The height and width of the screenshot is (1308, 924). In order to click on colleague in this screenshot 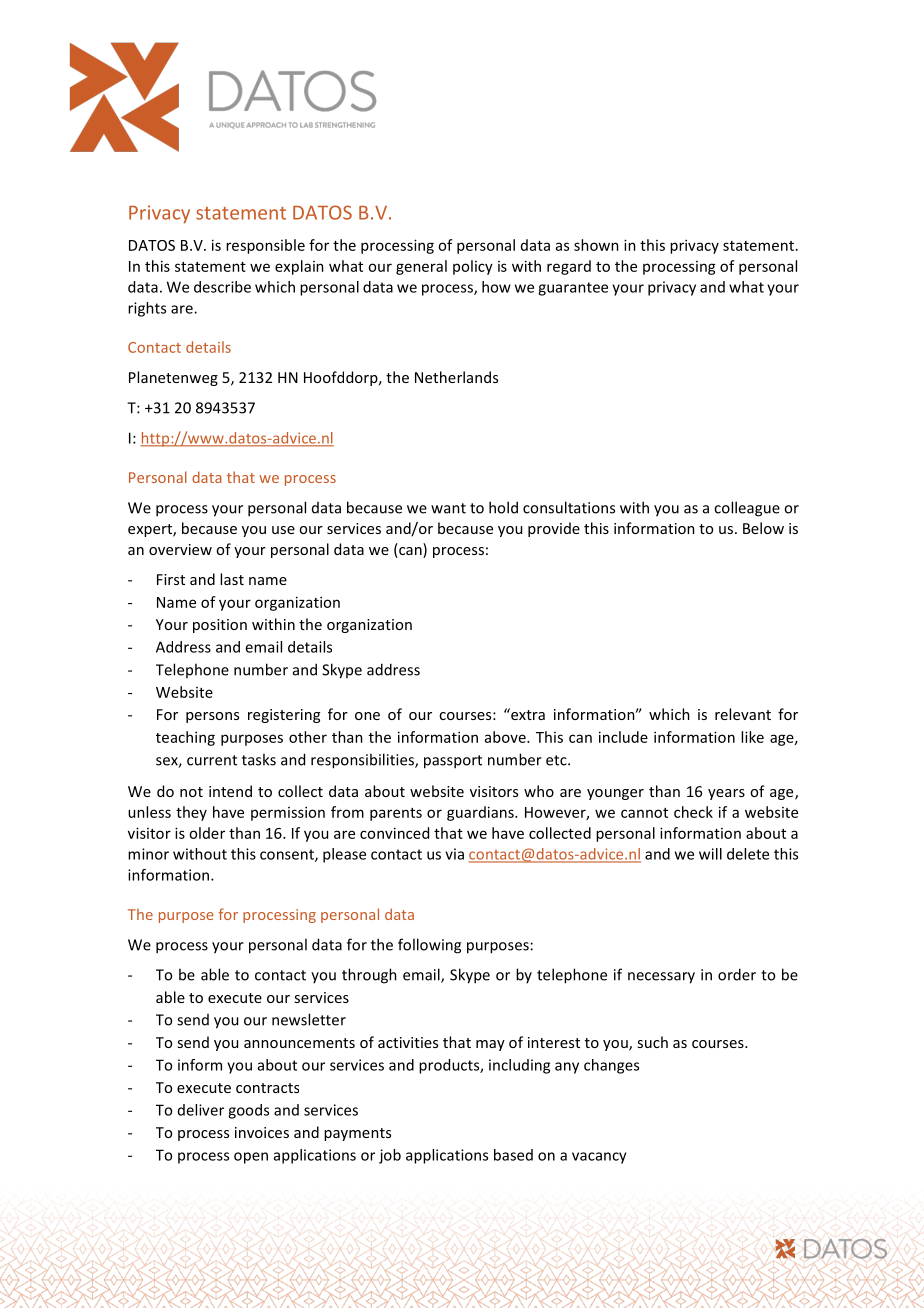, I will do `click(747, 509)`.
